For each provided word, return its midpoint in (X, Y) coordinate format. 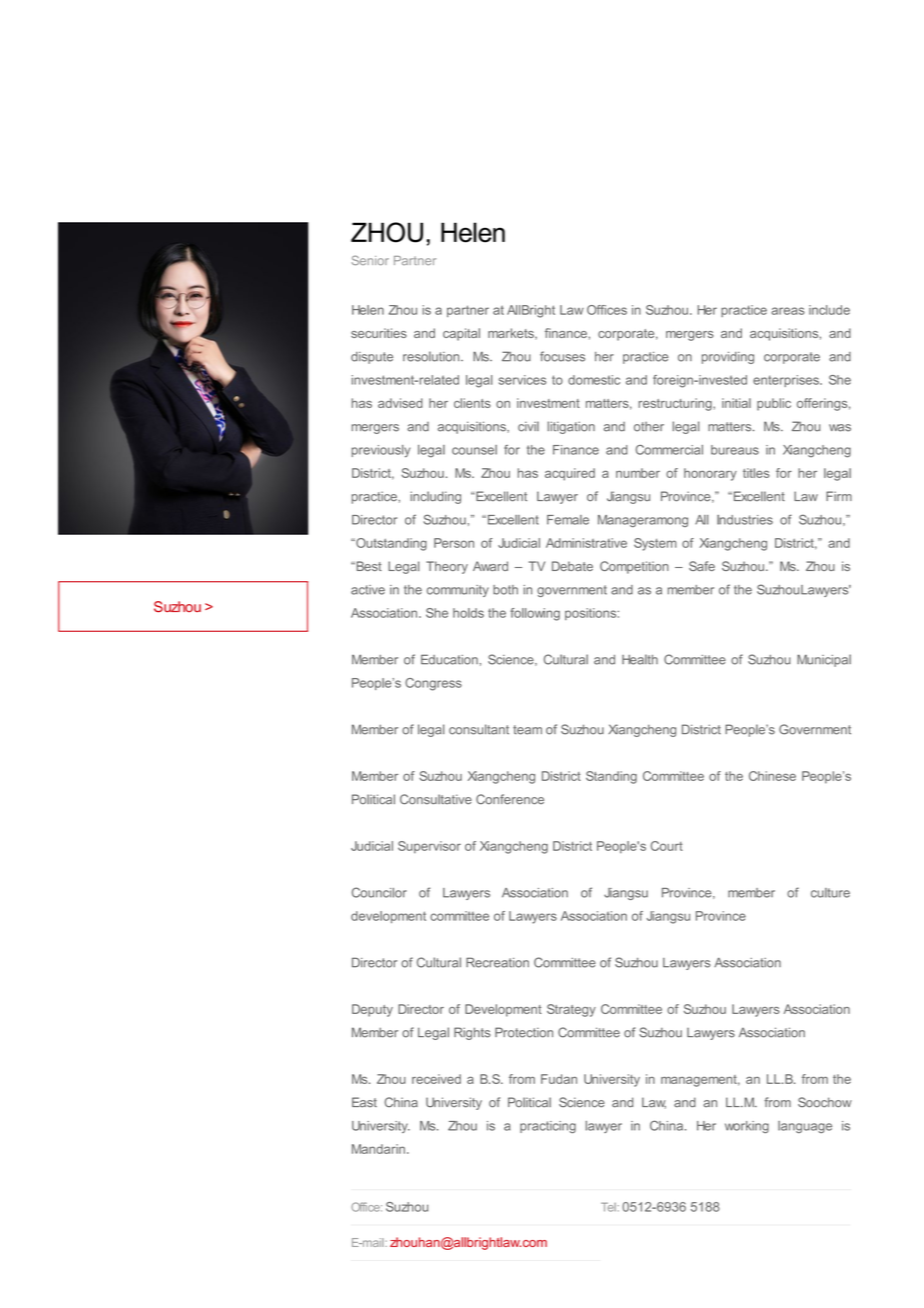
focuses (562, 356)
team (527, 730)
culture (830, 893)
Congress (433, 684)
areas (788, 311)
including (435, 497)
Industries (745, 520)
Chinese (772, 776)
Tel (608, 1207)
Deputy (372, 1010)
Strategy (571, 1010)
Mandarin (378, 1149)
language (805, 1127)
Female (568, 520)
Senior (370, 260)
